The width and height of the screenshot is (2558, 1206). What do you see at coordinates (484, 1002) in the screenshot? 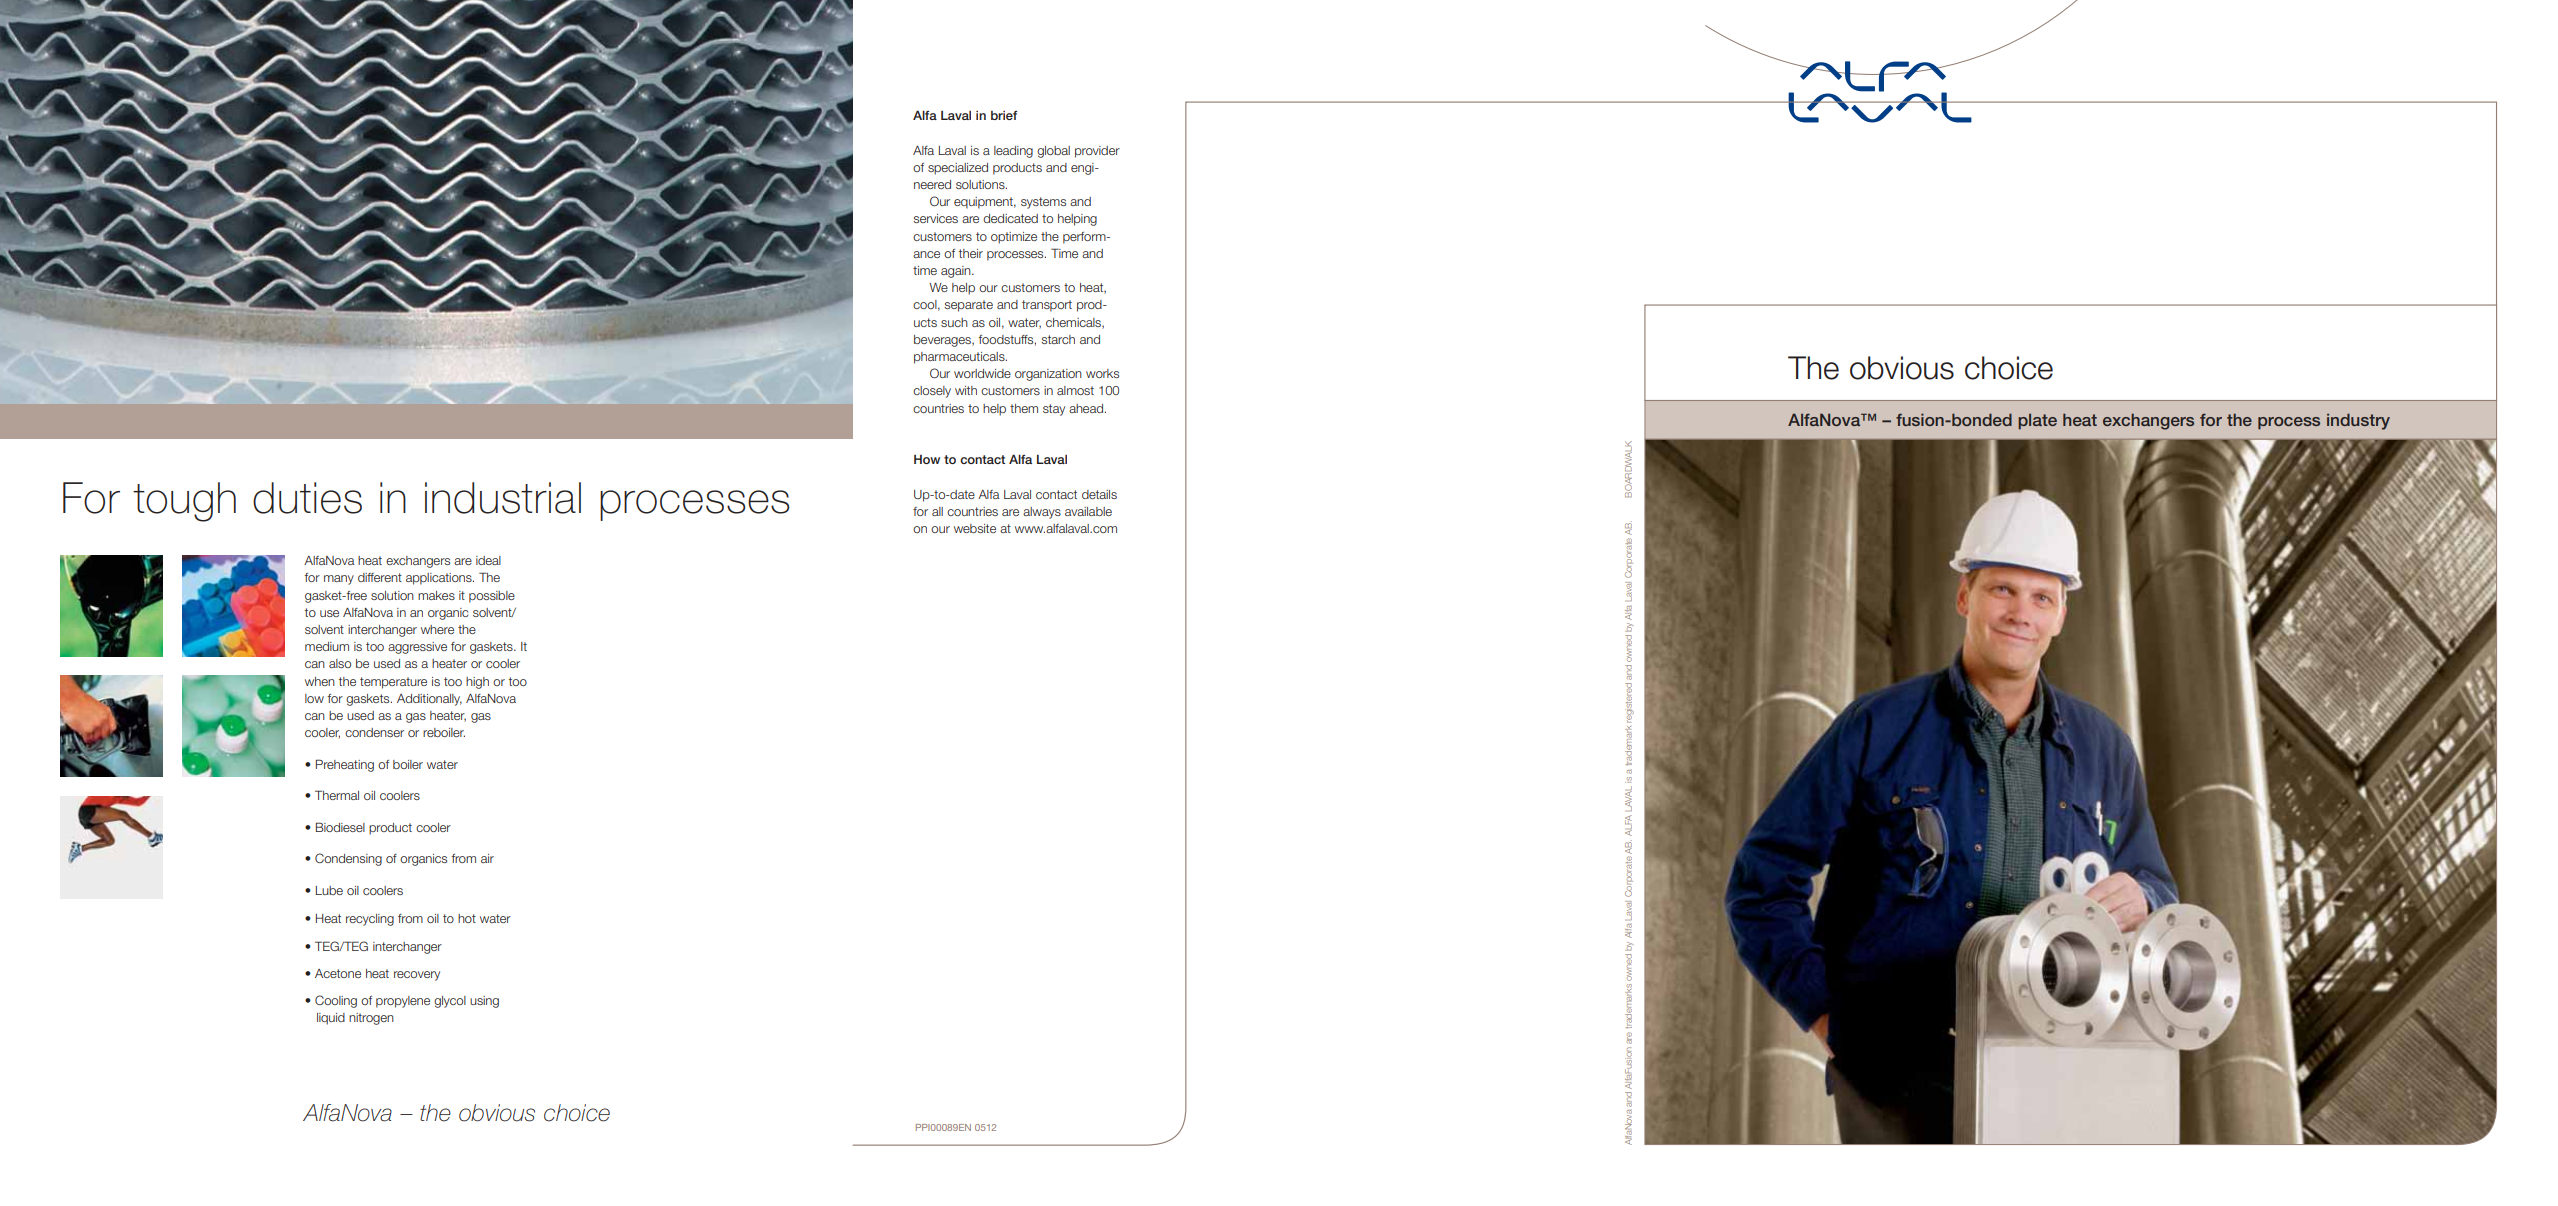
I see `using` at bounding box center [484, 1002].
